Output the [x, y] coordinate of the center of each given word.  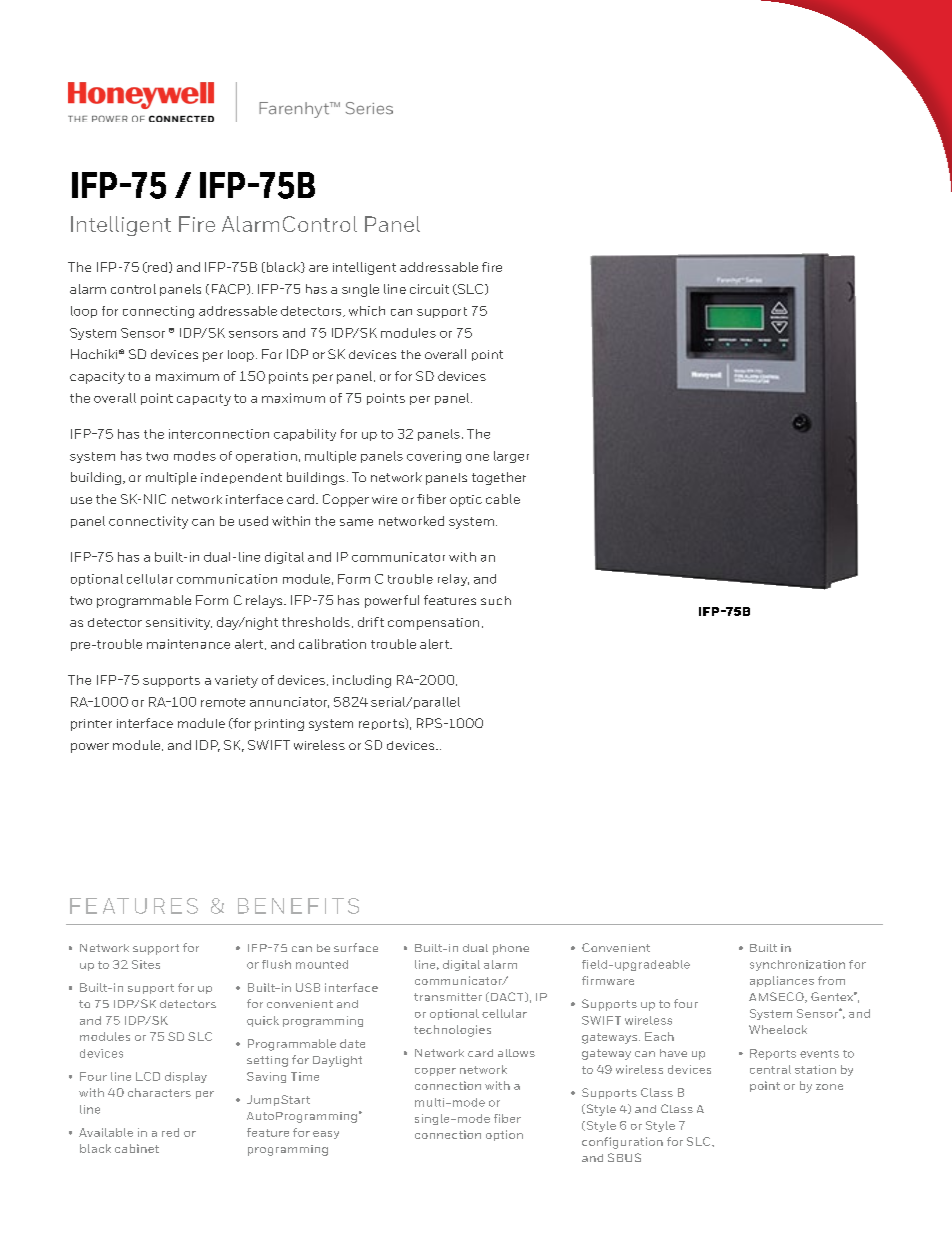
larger [511, 457]
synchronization [797, 965]
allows [516, 1053]
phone [511, 949]
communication [227, 579]
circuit [429, 289]
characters [159, 1092]
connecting [158, 312]
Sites [146, 964]
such [496, 600]
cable [503, 499]
